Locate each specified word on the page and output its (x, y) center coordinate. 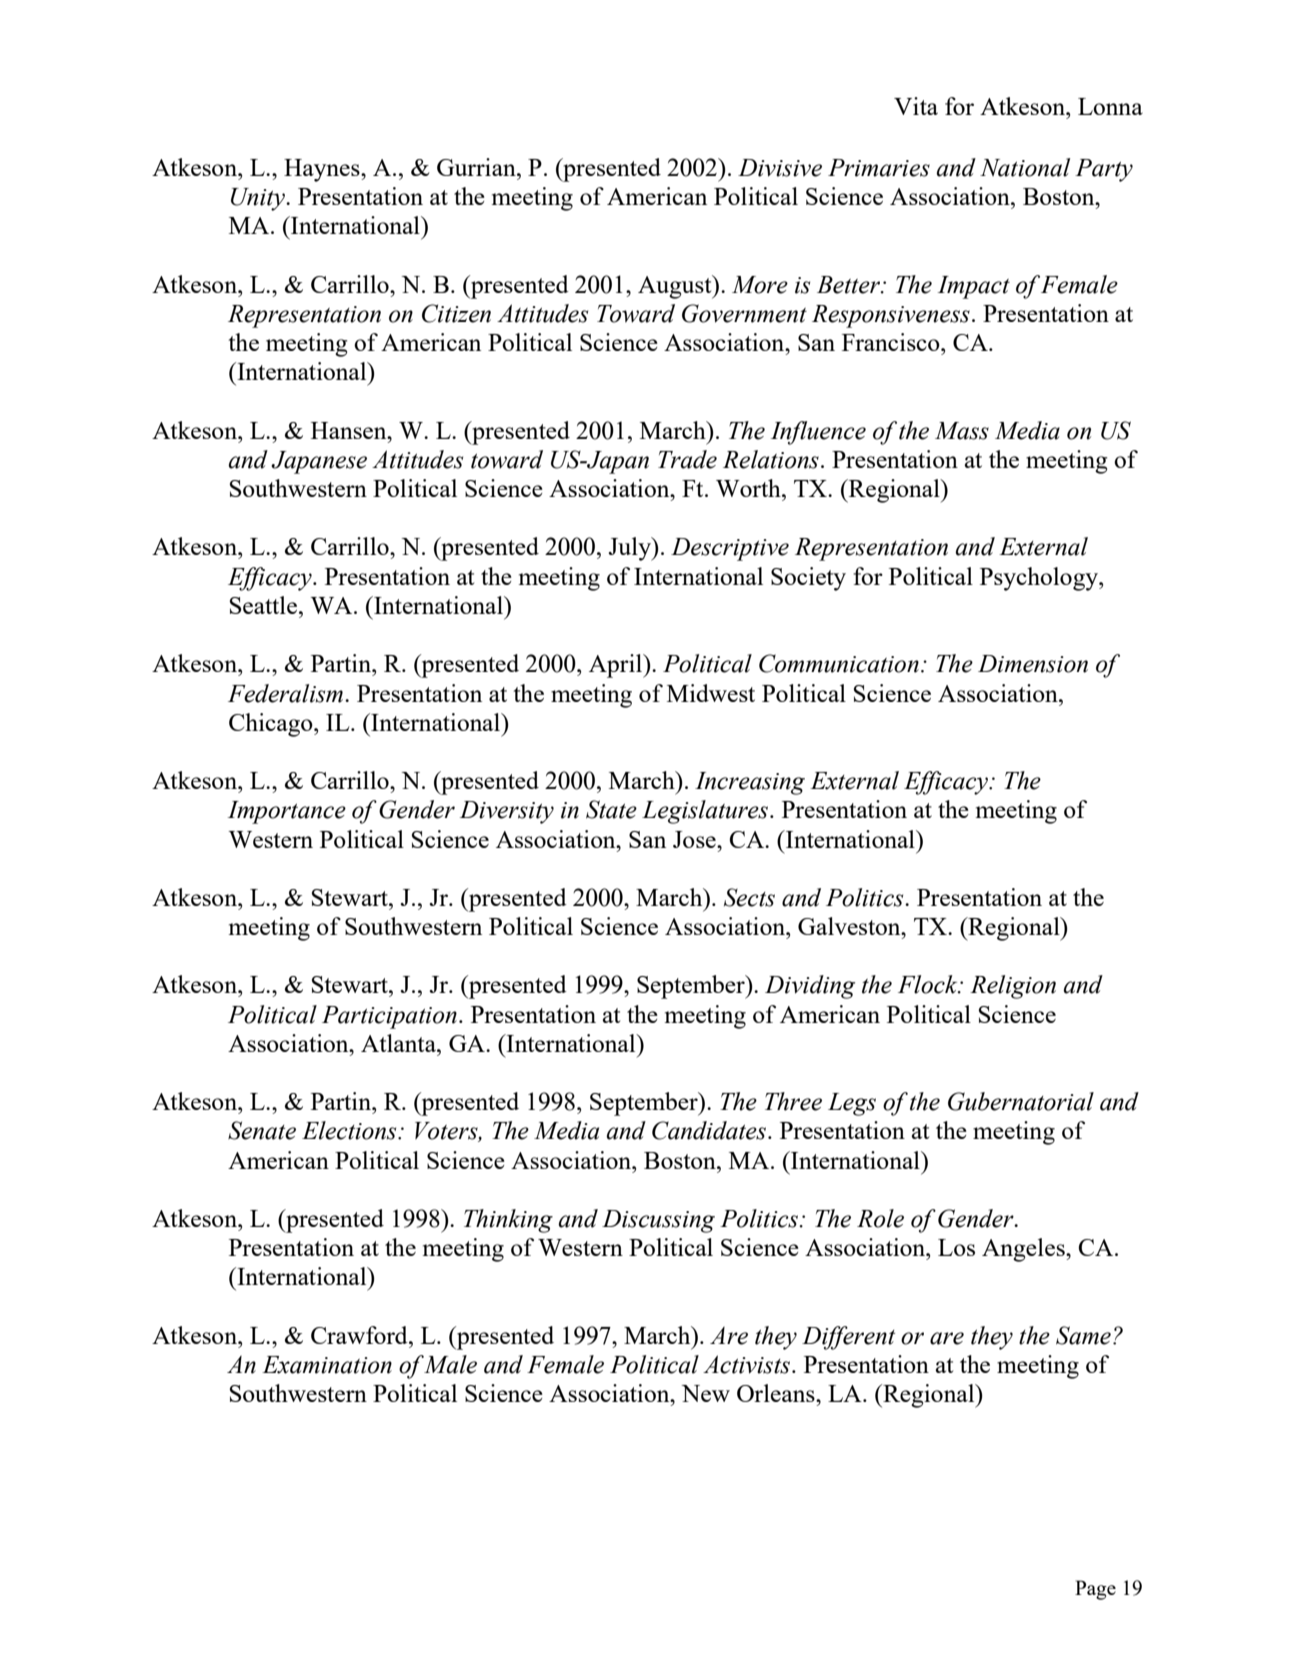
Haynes (323, 170)
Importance (287, 812)
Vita (916, 106)
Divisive (780, 168)
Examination (327, 1365)
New (706, 1393)
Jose (695, 839)
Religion (1013, 987)
